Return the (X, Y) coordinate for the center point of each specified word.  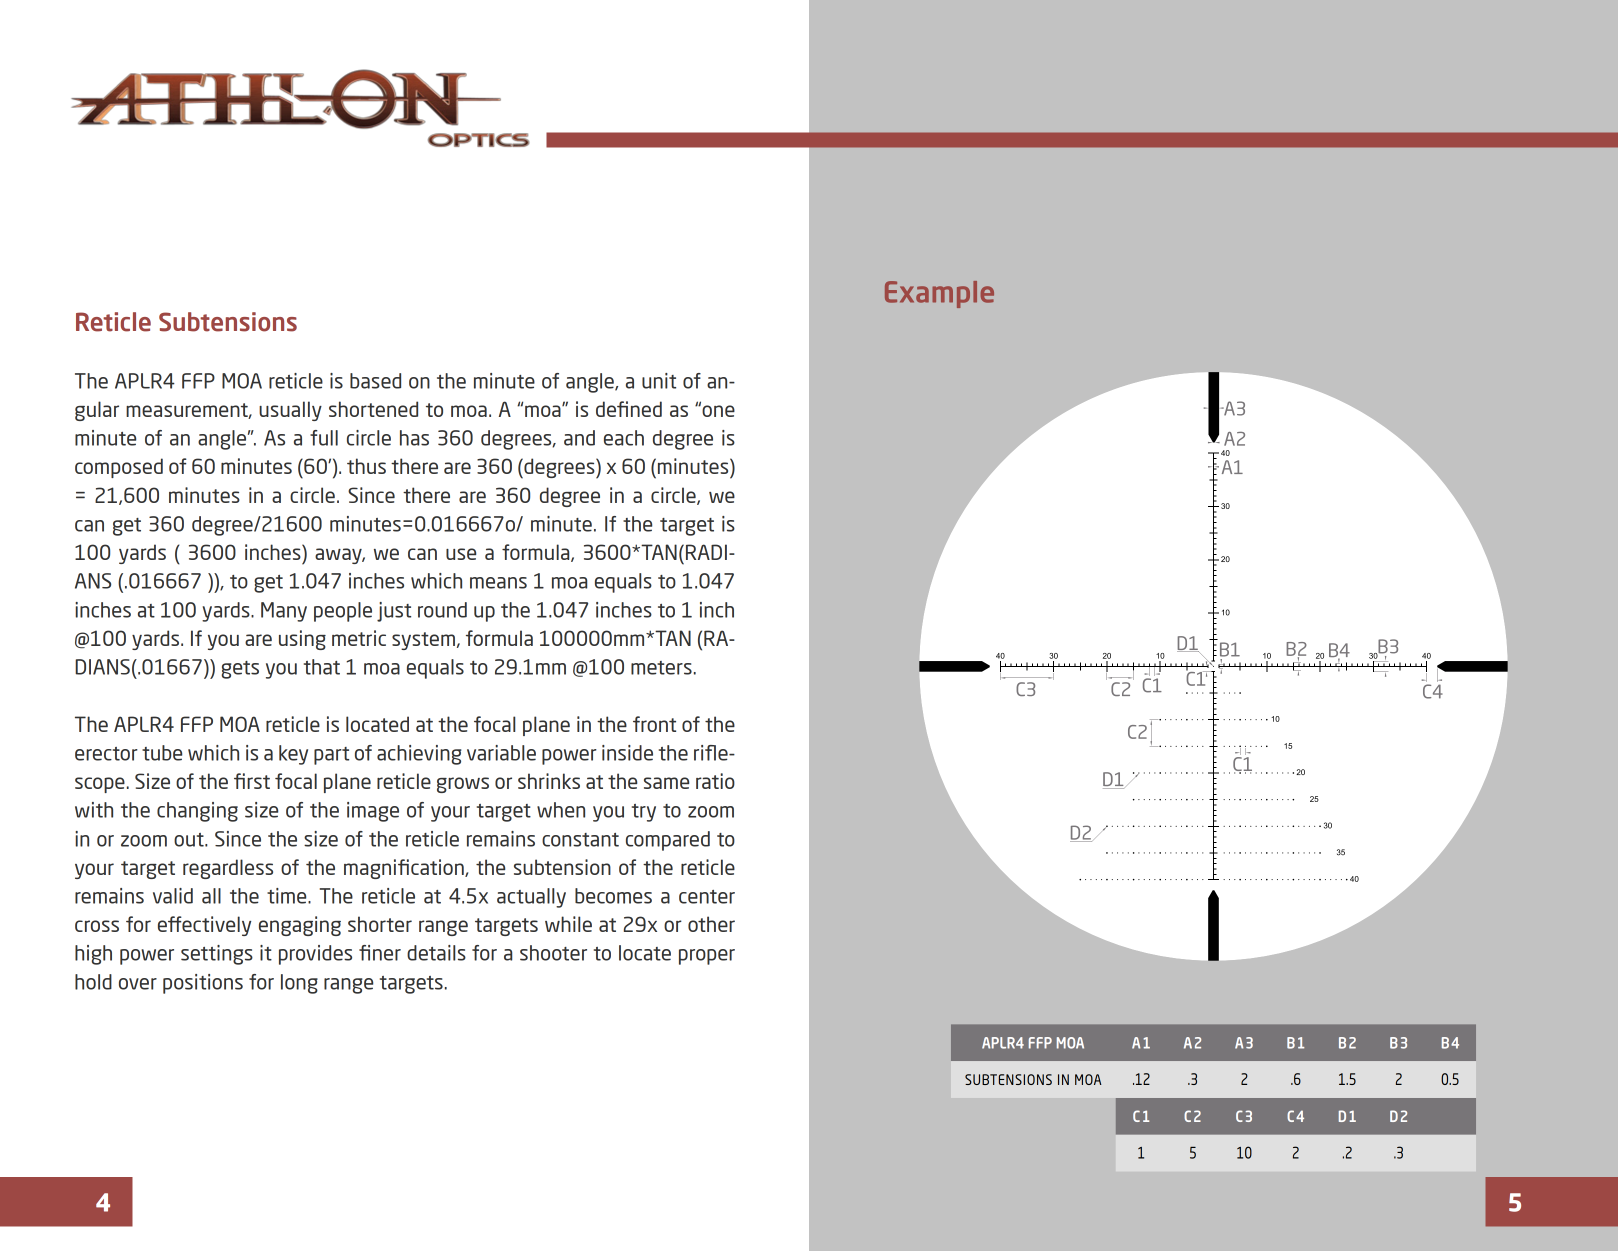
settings (217, 955)
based (375, 381)
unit (659, 381)
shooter (553, 953)
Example (939, 294)
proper (707, 957)
